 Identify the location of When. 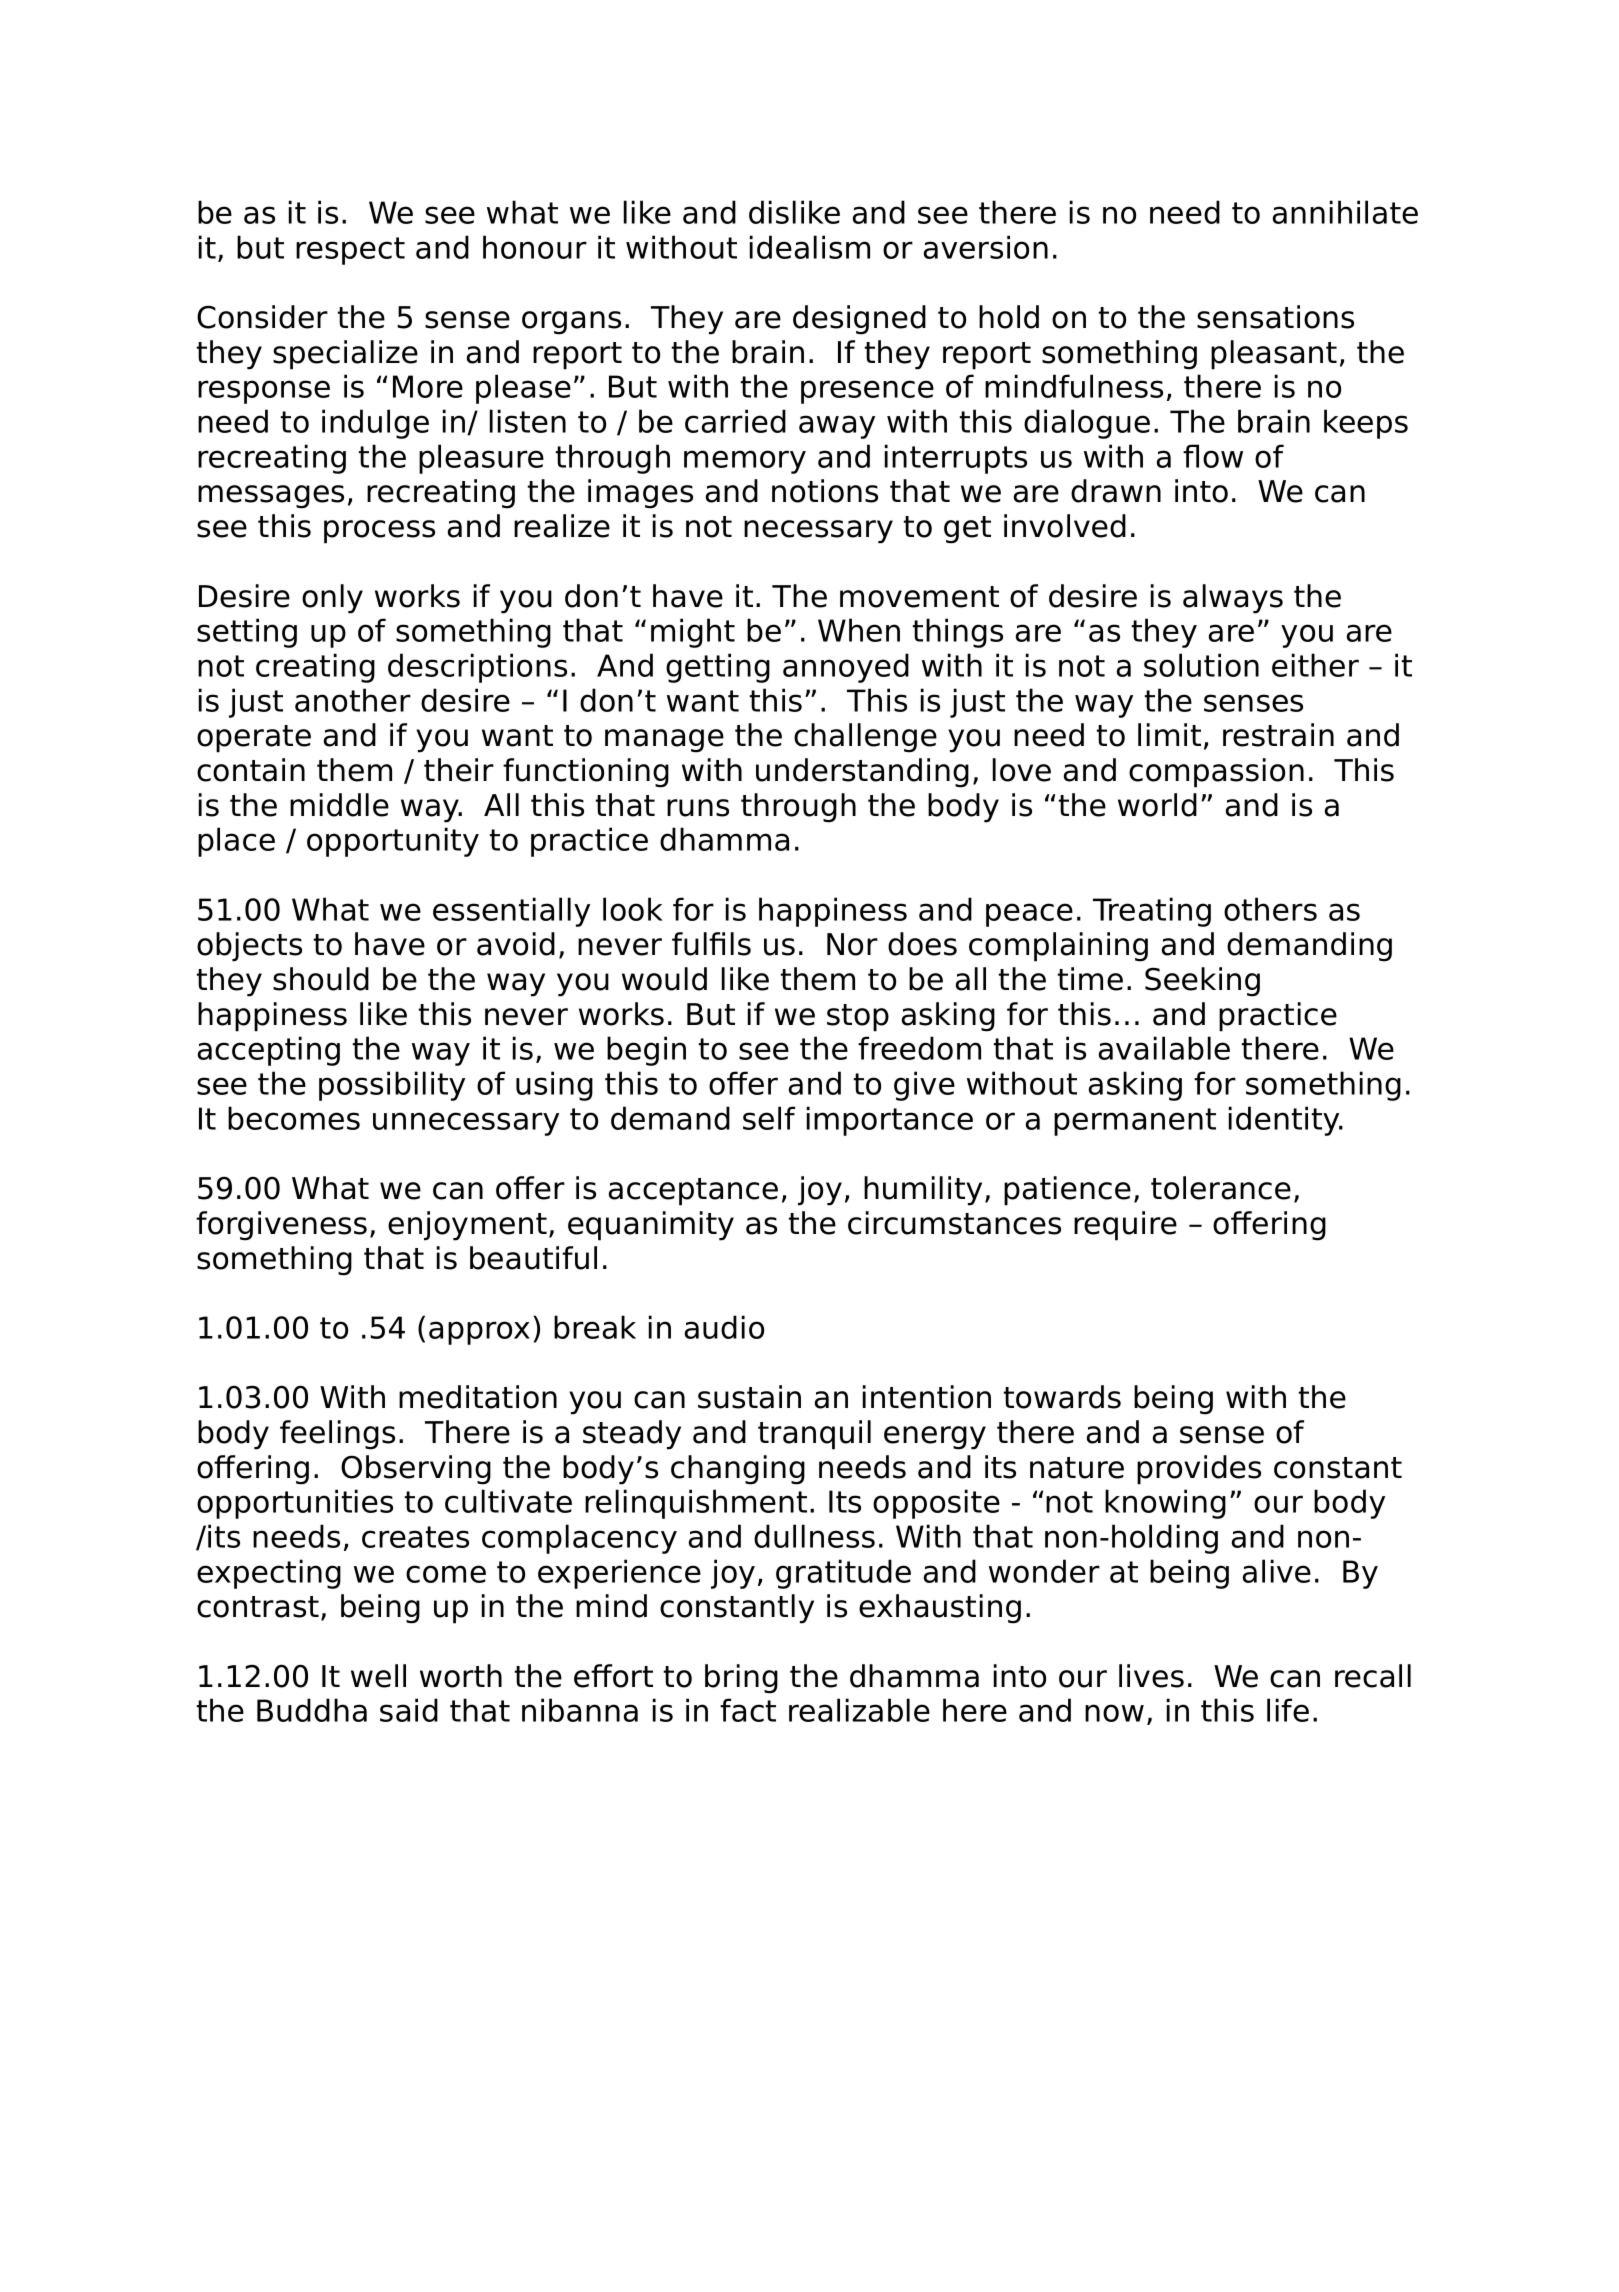
(859, 630).
